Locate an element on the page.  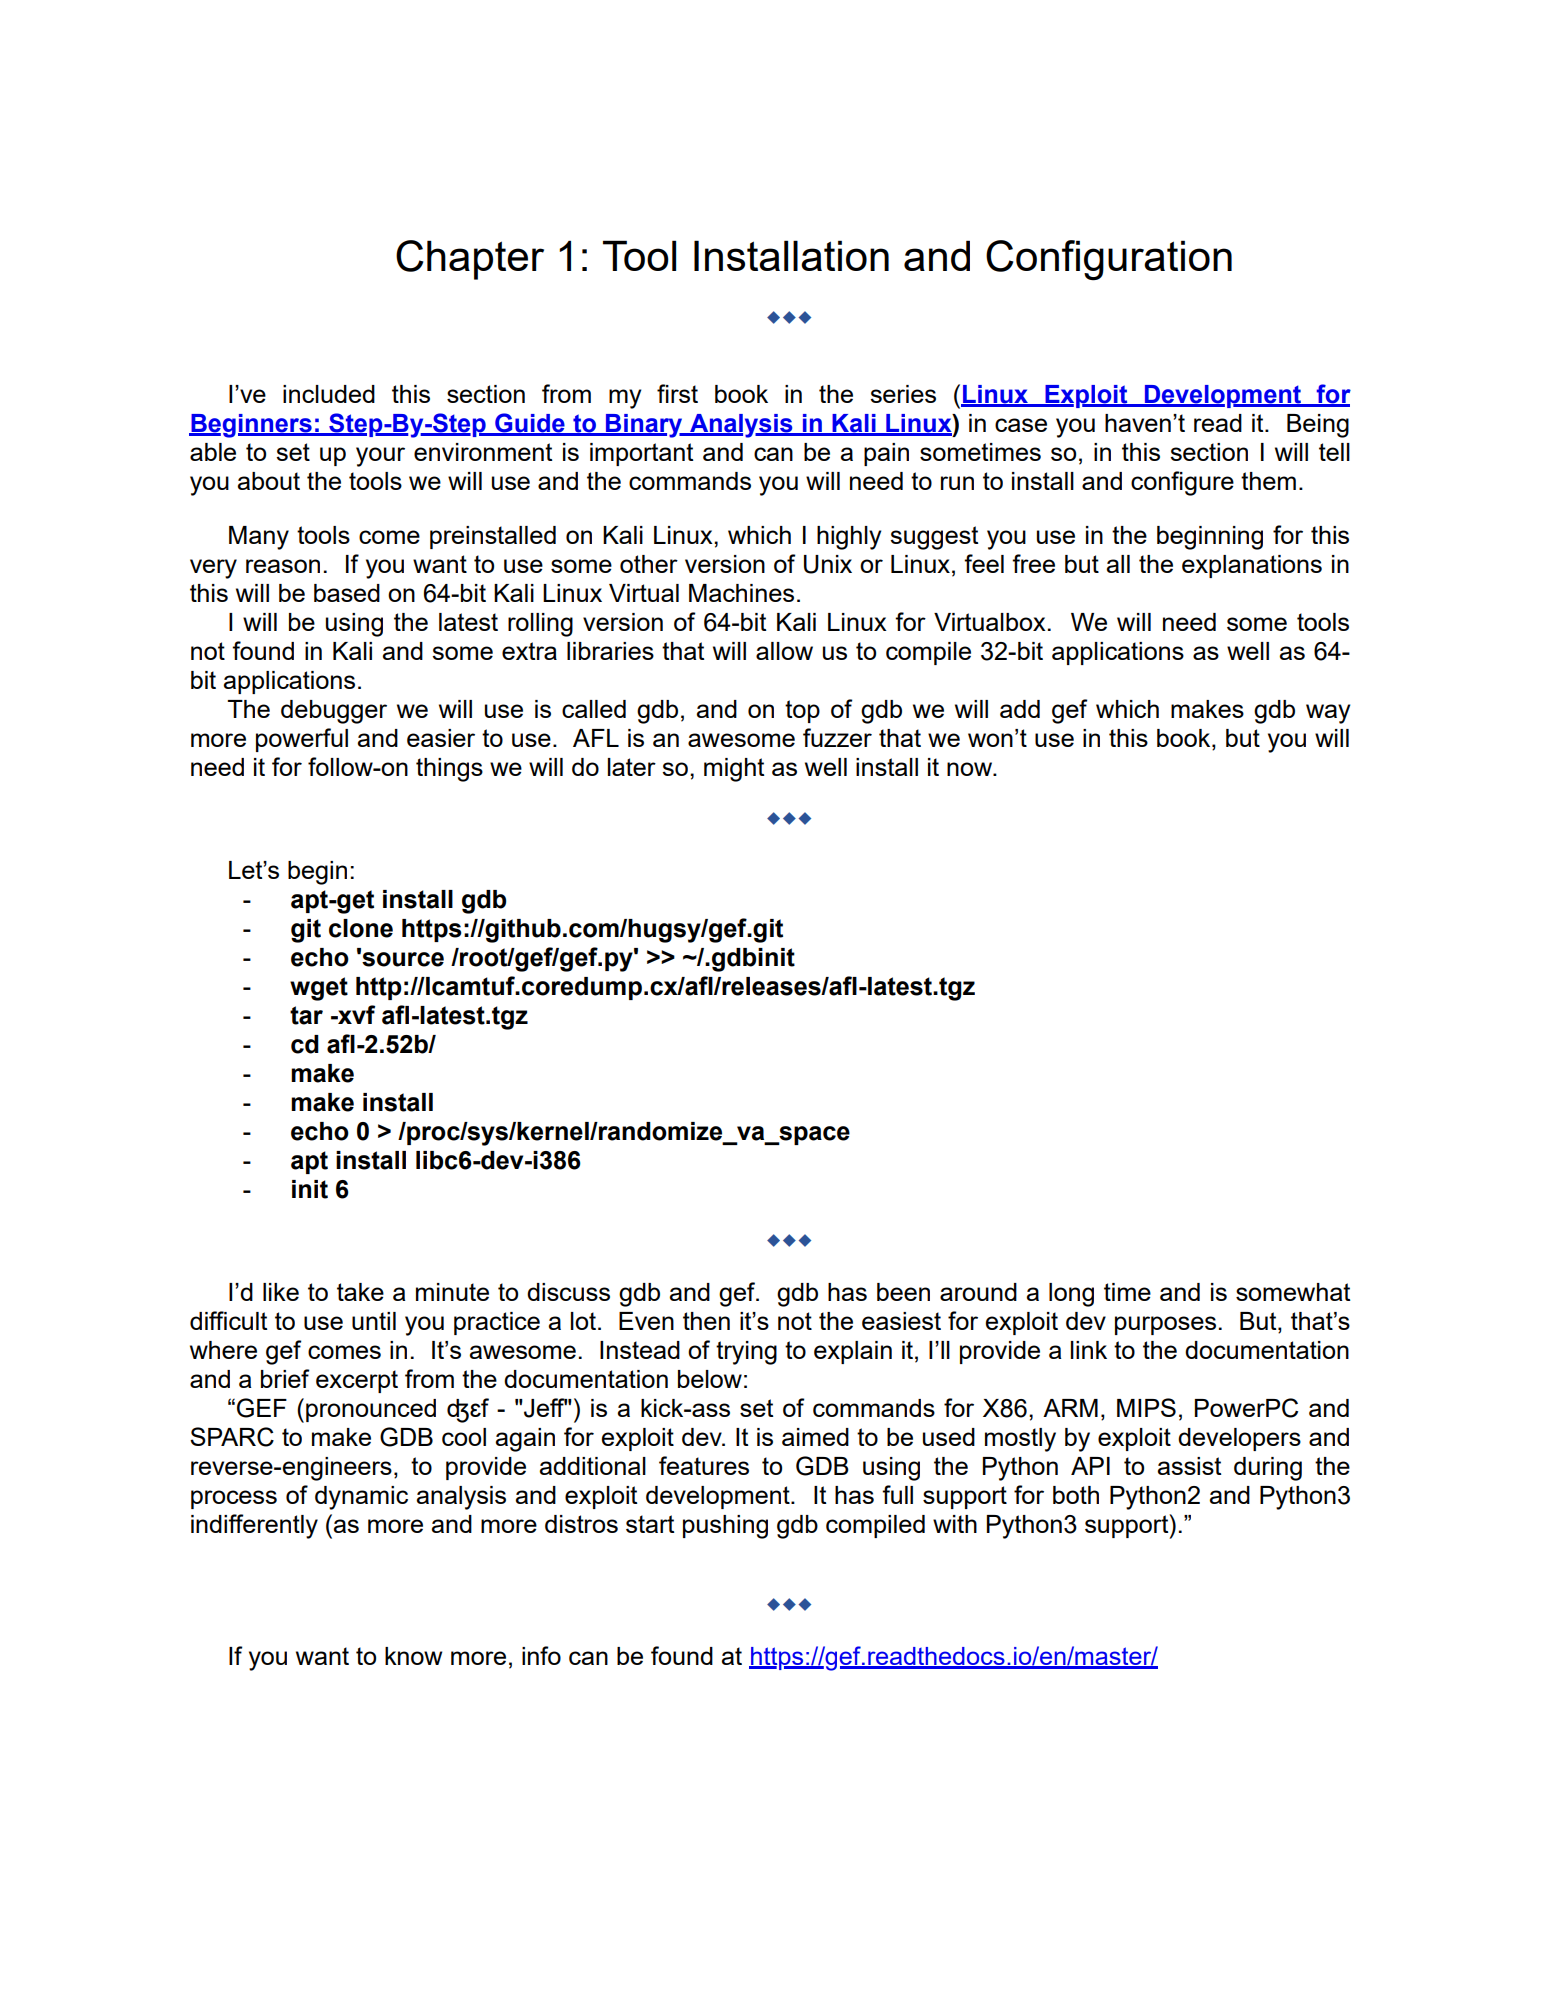
pushing is located at coordinates (725, 1527).
